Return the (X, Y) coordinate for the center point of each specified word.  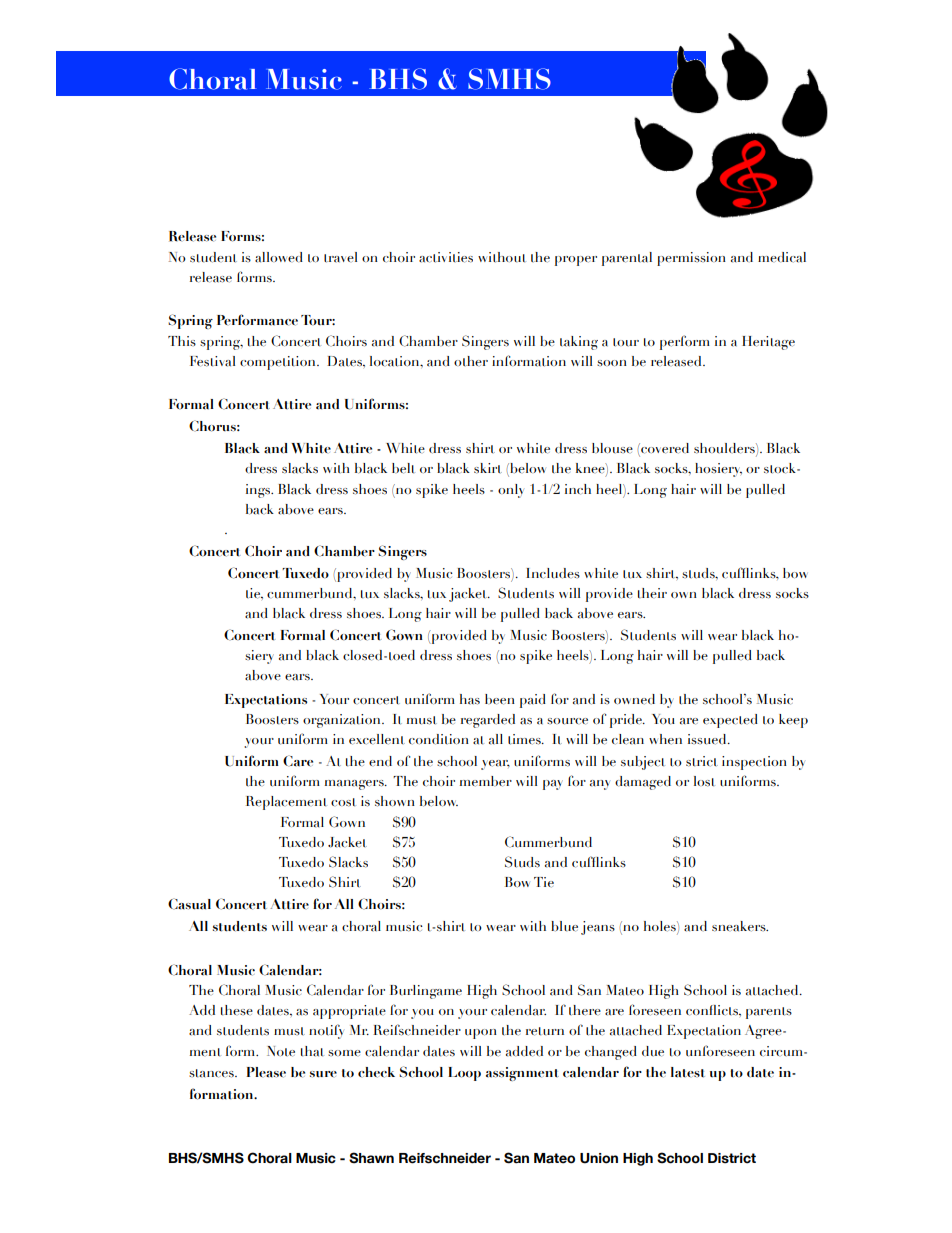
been (500, 699)
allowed (279, 257)
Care (298, 761)
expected (730, 721)
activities (446, 257)
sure (323, 1074)
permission (691, 259)
